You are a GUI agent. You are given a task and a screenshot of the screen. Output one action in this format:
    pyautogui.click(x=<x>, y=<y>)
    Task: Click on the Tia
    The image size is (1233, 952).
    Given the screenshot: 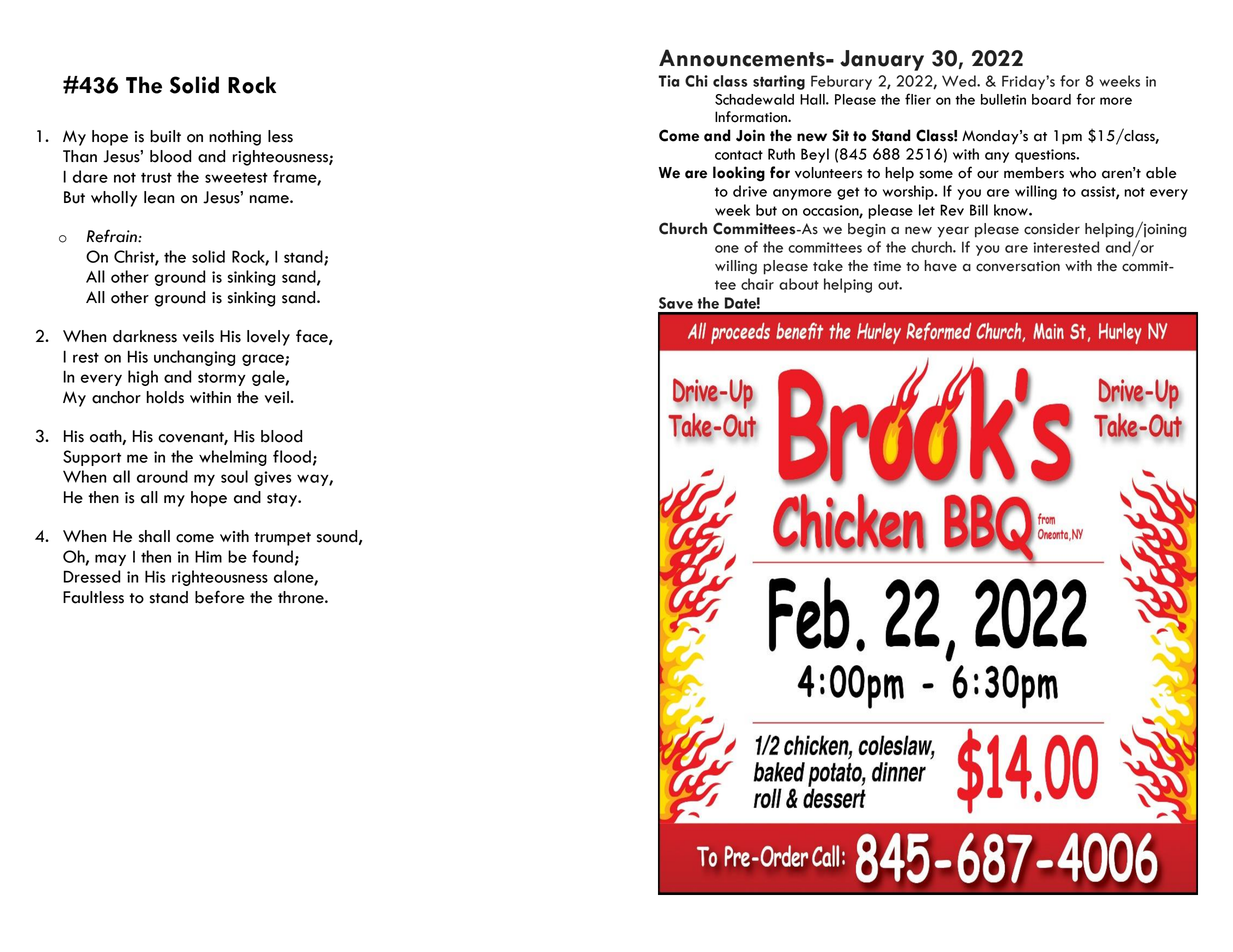 What is the action you would take?
    pyautogui.click(x=668, y=81)
